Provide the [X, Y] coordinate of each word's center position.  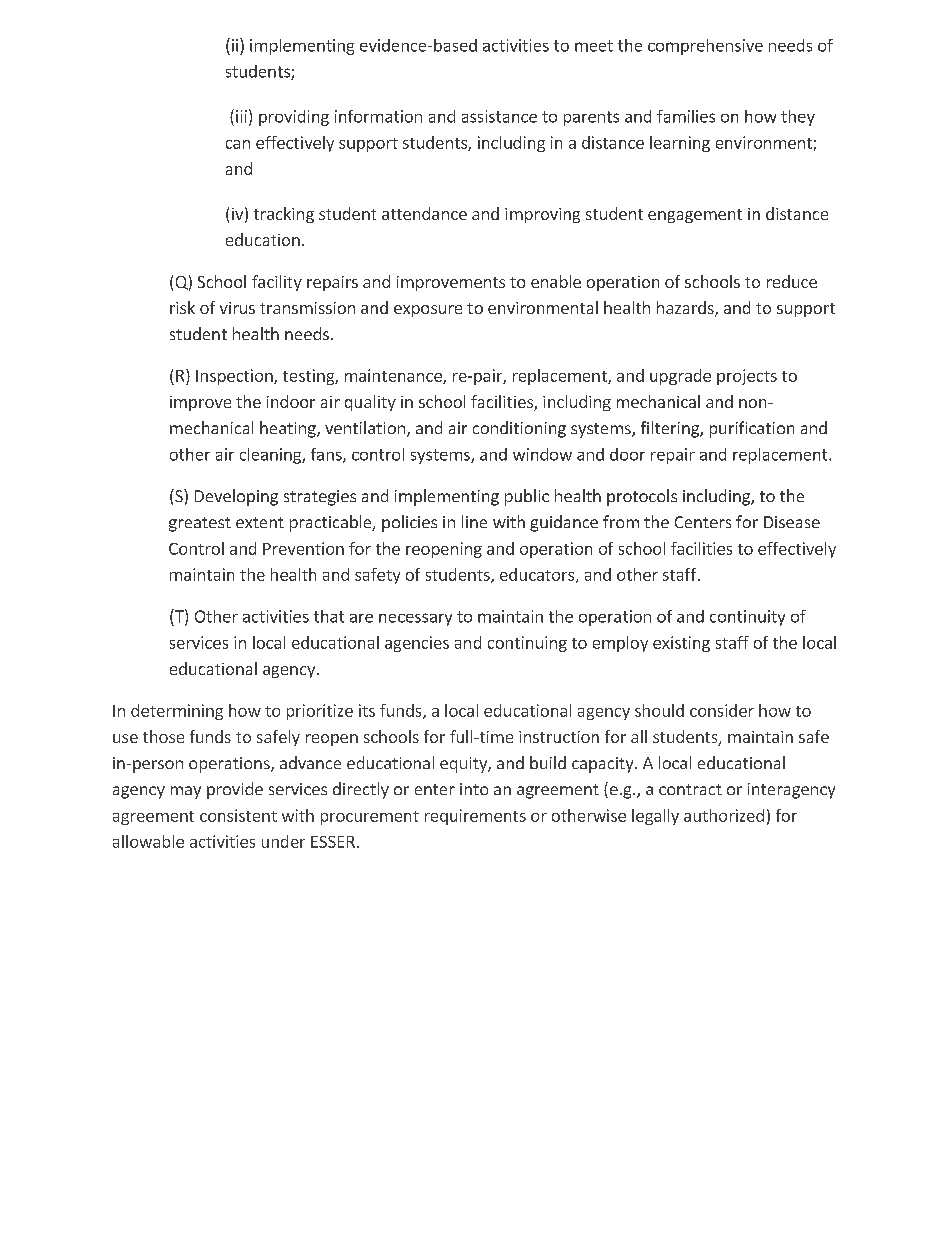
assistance [499, 116]
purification [752, 429]
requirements [475, 817]
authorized [724, 815]
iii [241, 116]
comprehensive [705, 47]
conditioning [519, 429]
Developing [236, 497]
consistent [238, 815]
